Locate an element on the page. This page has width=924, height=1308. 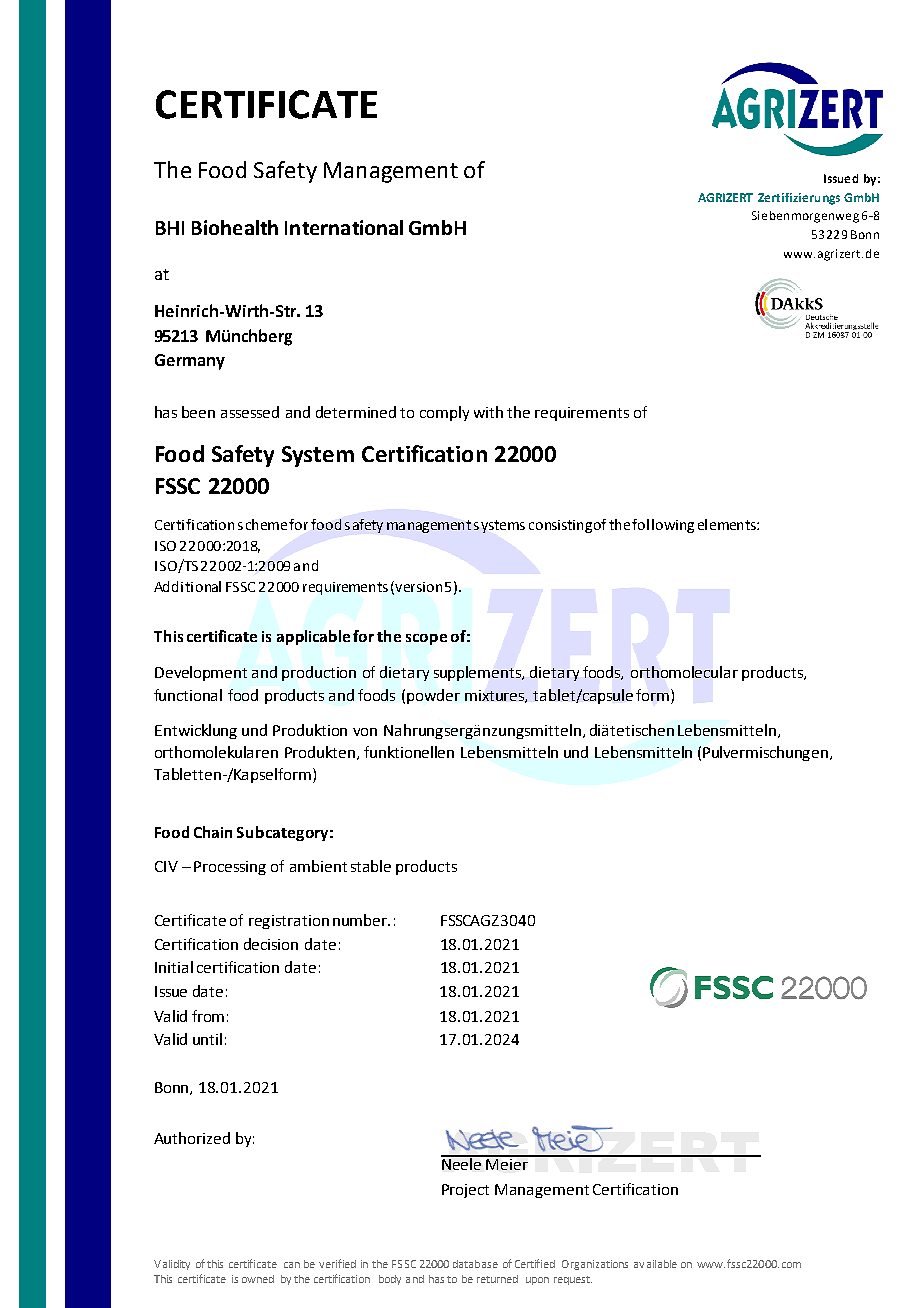
comply is located at coordinates (444, 413).
